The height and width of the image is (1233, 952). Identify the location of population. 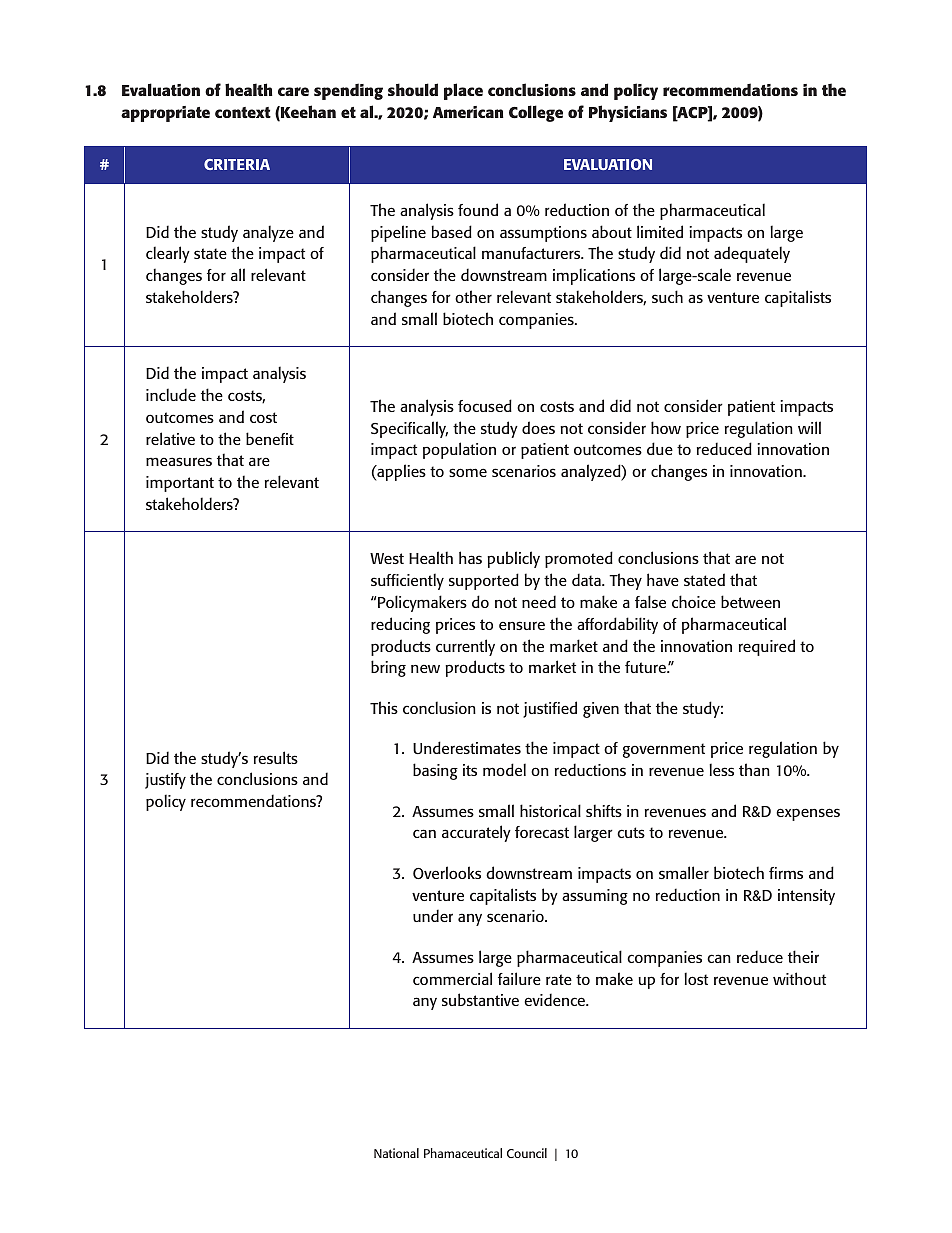
(459, 450).
